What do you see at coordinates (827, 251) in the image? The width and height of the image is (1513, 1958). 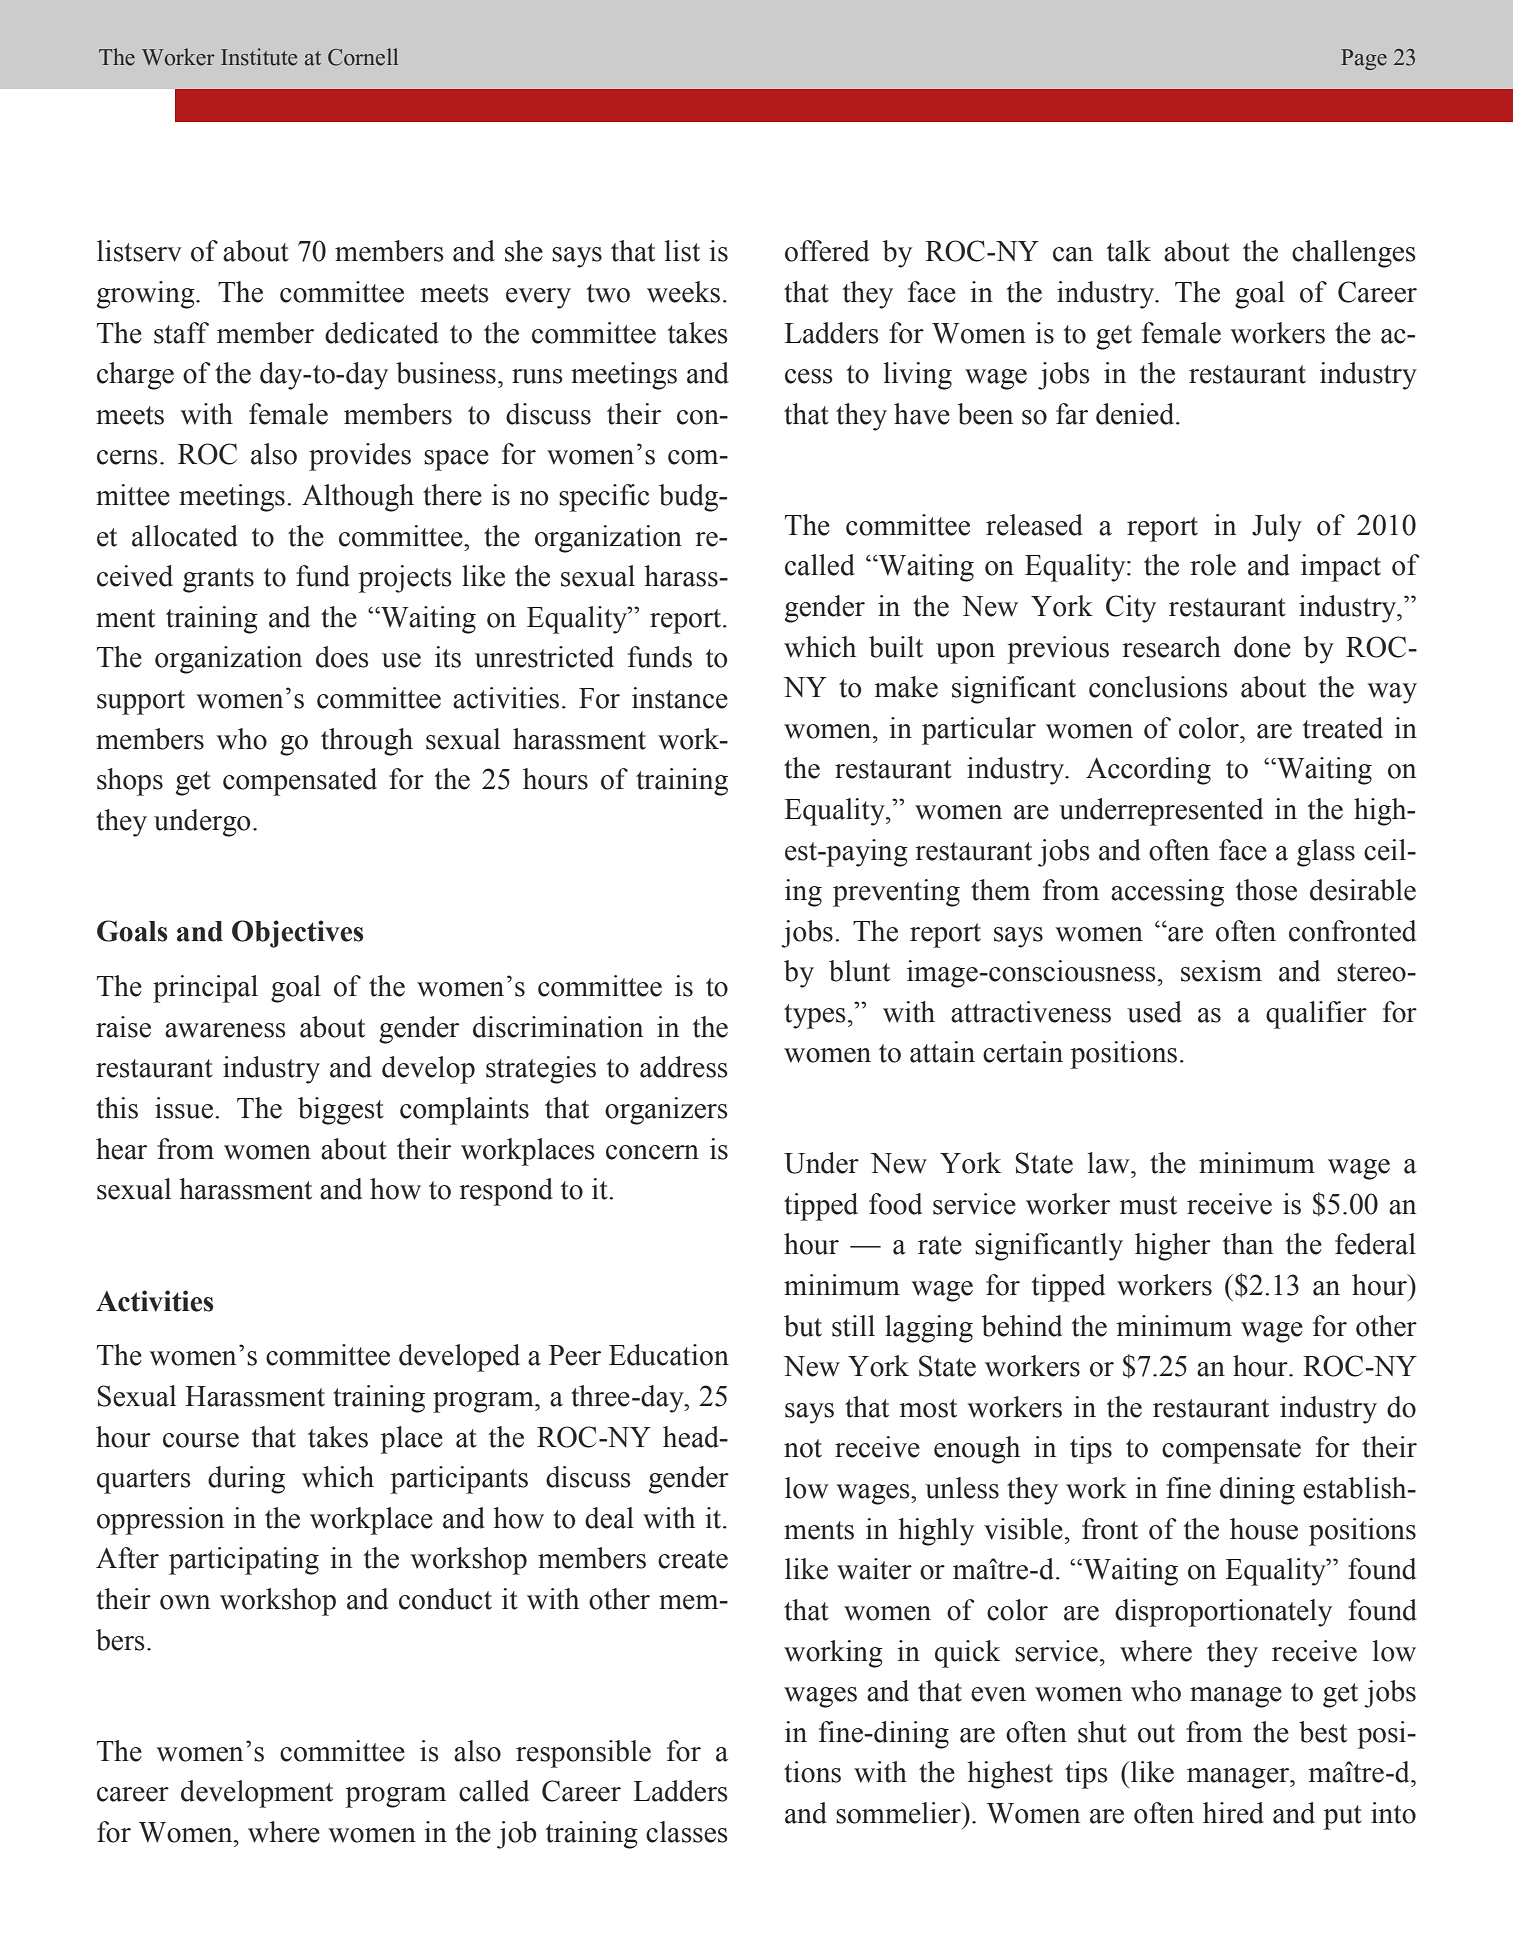 I see `offered` at bounding box center [827, 251].
